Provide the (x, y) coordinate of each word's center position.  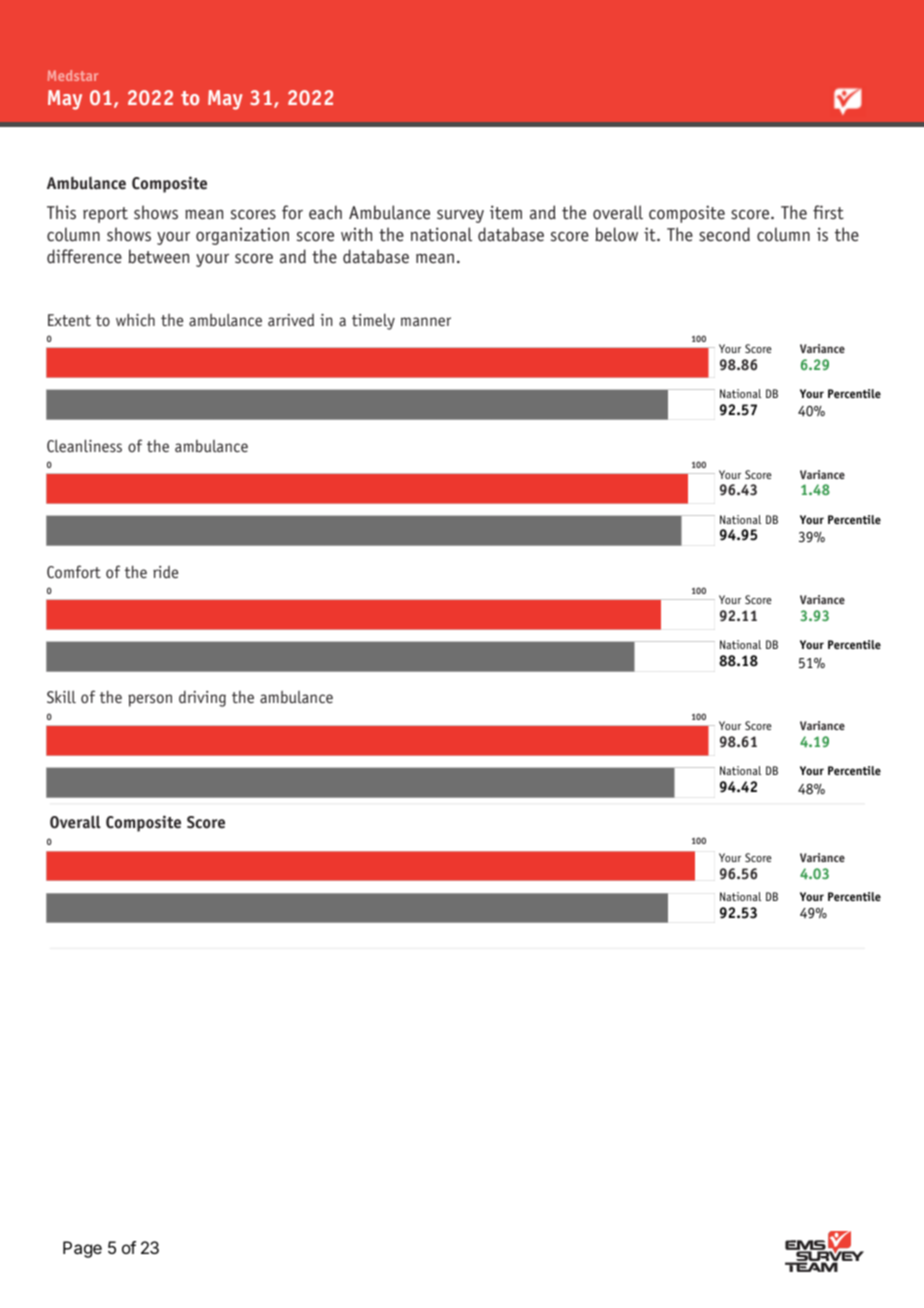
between (158, 256)
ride (165, 572)
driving (202, 699)
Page (82, 1249)
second (724, 234)
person (150, 700)
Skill (61, 696)
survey (460, 216)
